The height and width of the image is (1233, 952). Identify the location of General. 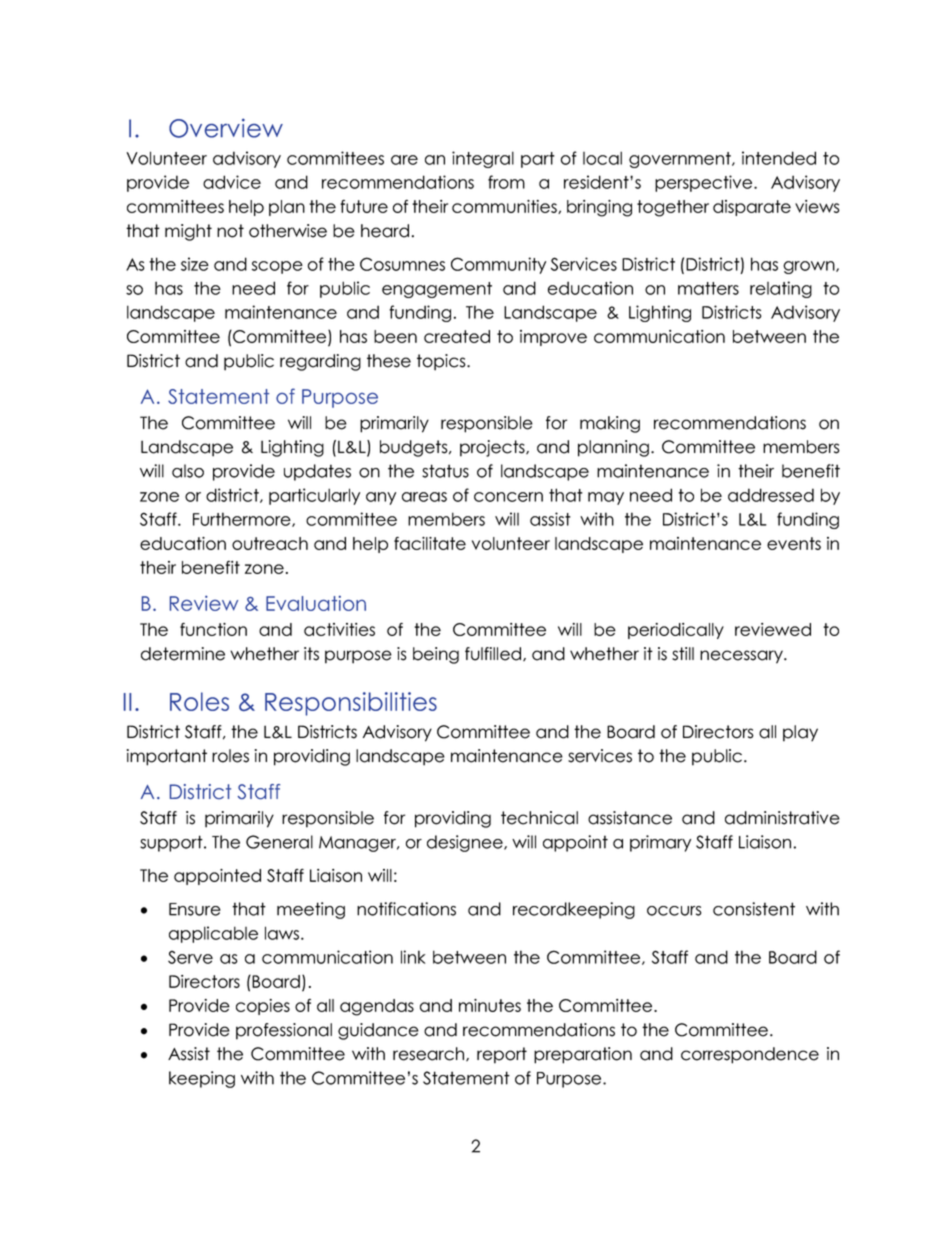
(279, 842).
